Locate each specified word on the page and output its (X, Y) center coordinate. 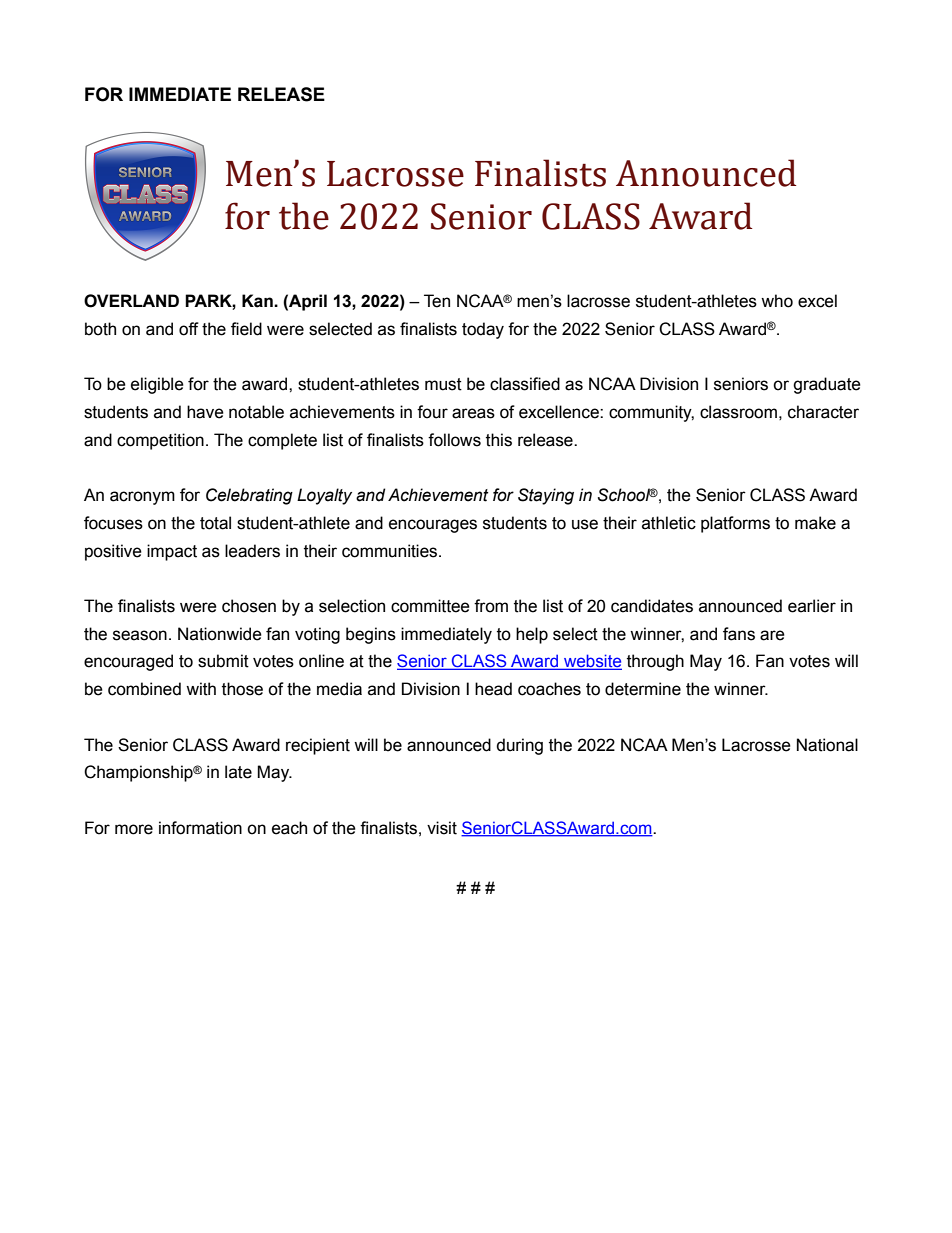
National (827, 745)
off (189, 329)
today (483, 330)
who (777, 301)
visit (442, 828)
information (200, 828)
